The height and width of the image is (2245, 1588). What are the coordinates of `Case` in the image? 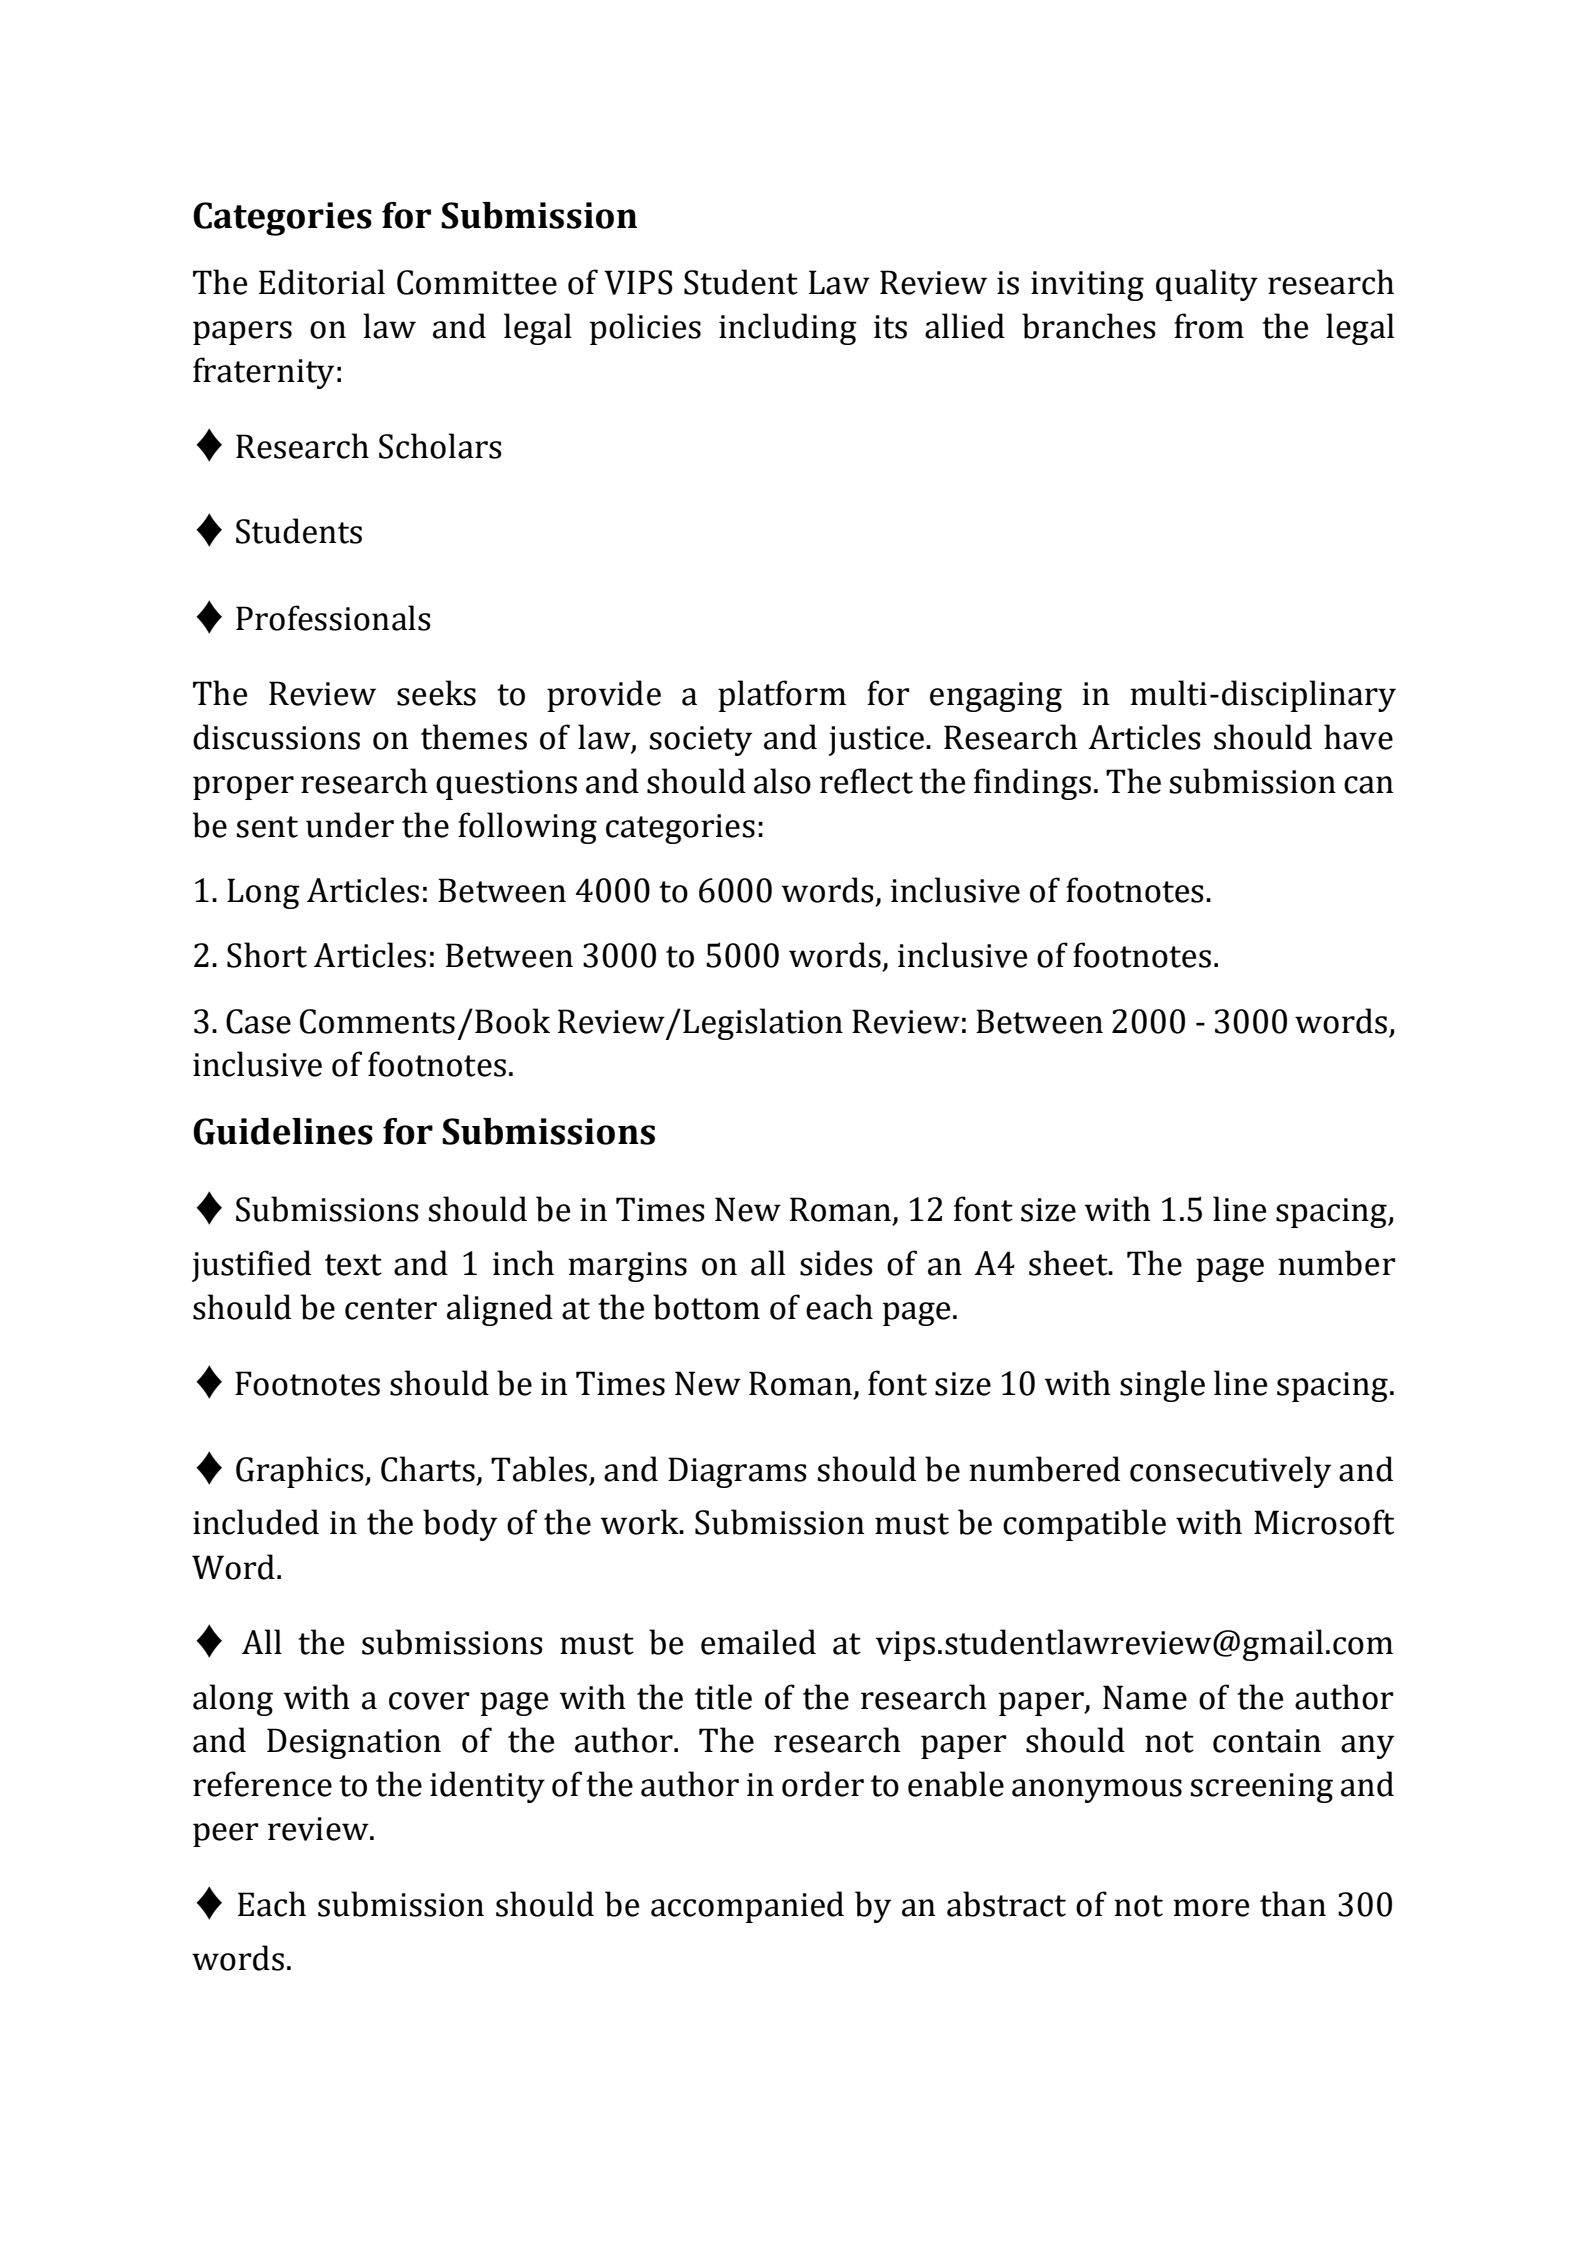 It's located at (258, 1021).
